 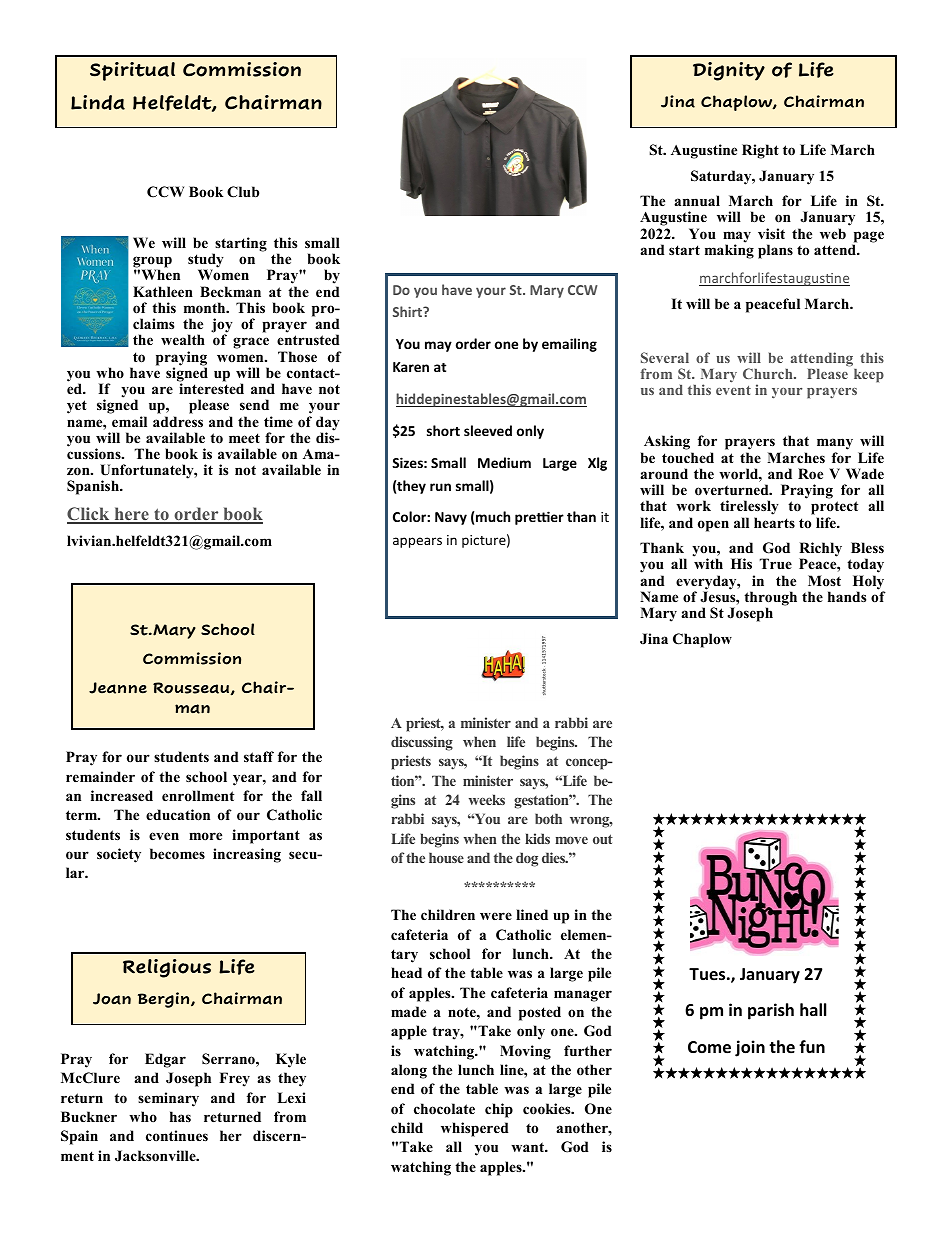 What do you see at coordinates (168, 1099) in the image?
I see `seminary` at bounding box center [168, 1099].
